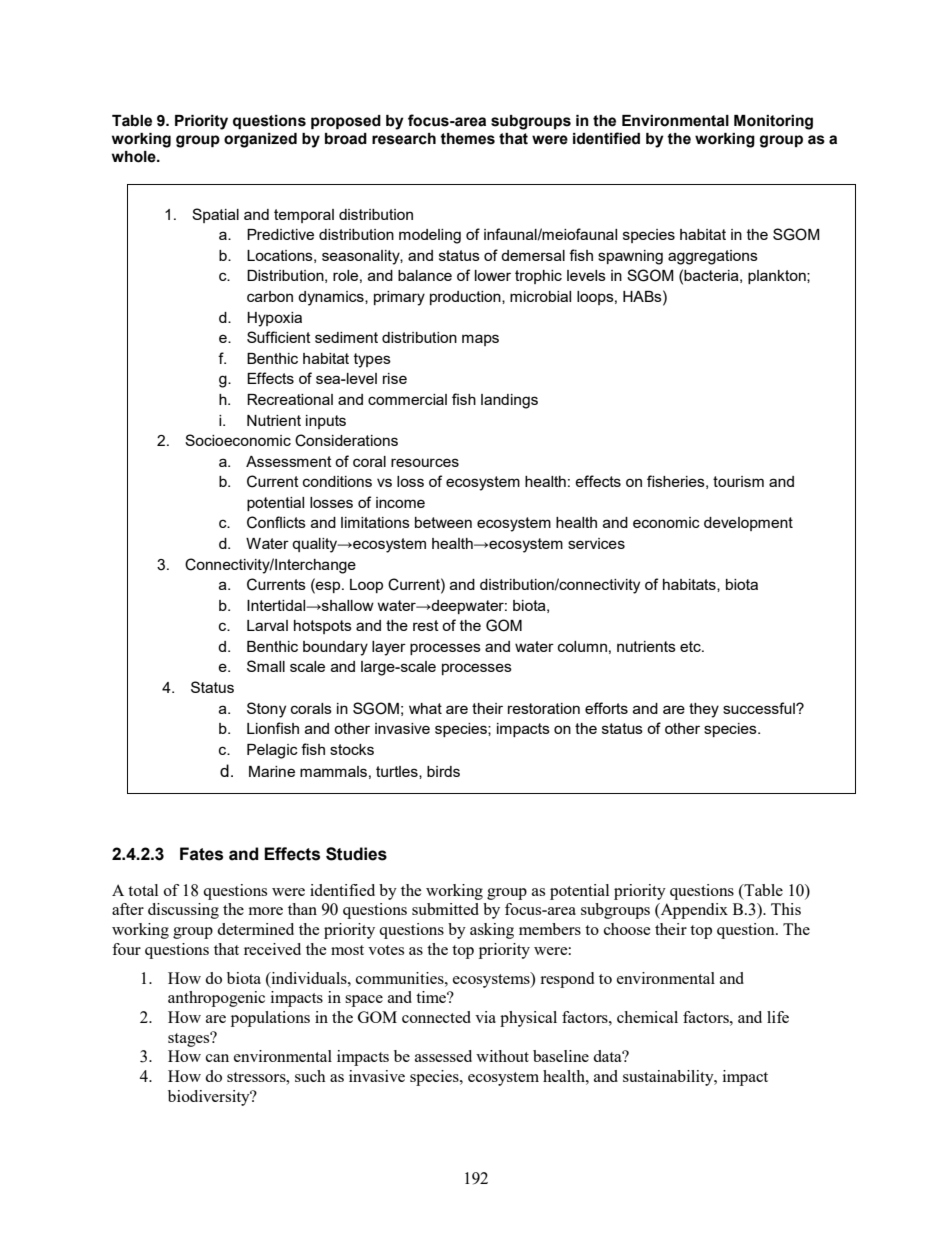  What do you see at coordinates (289, 461) in the page?
I see `Assessment` at bounding box center [289, 461].
